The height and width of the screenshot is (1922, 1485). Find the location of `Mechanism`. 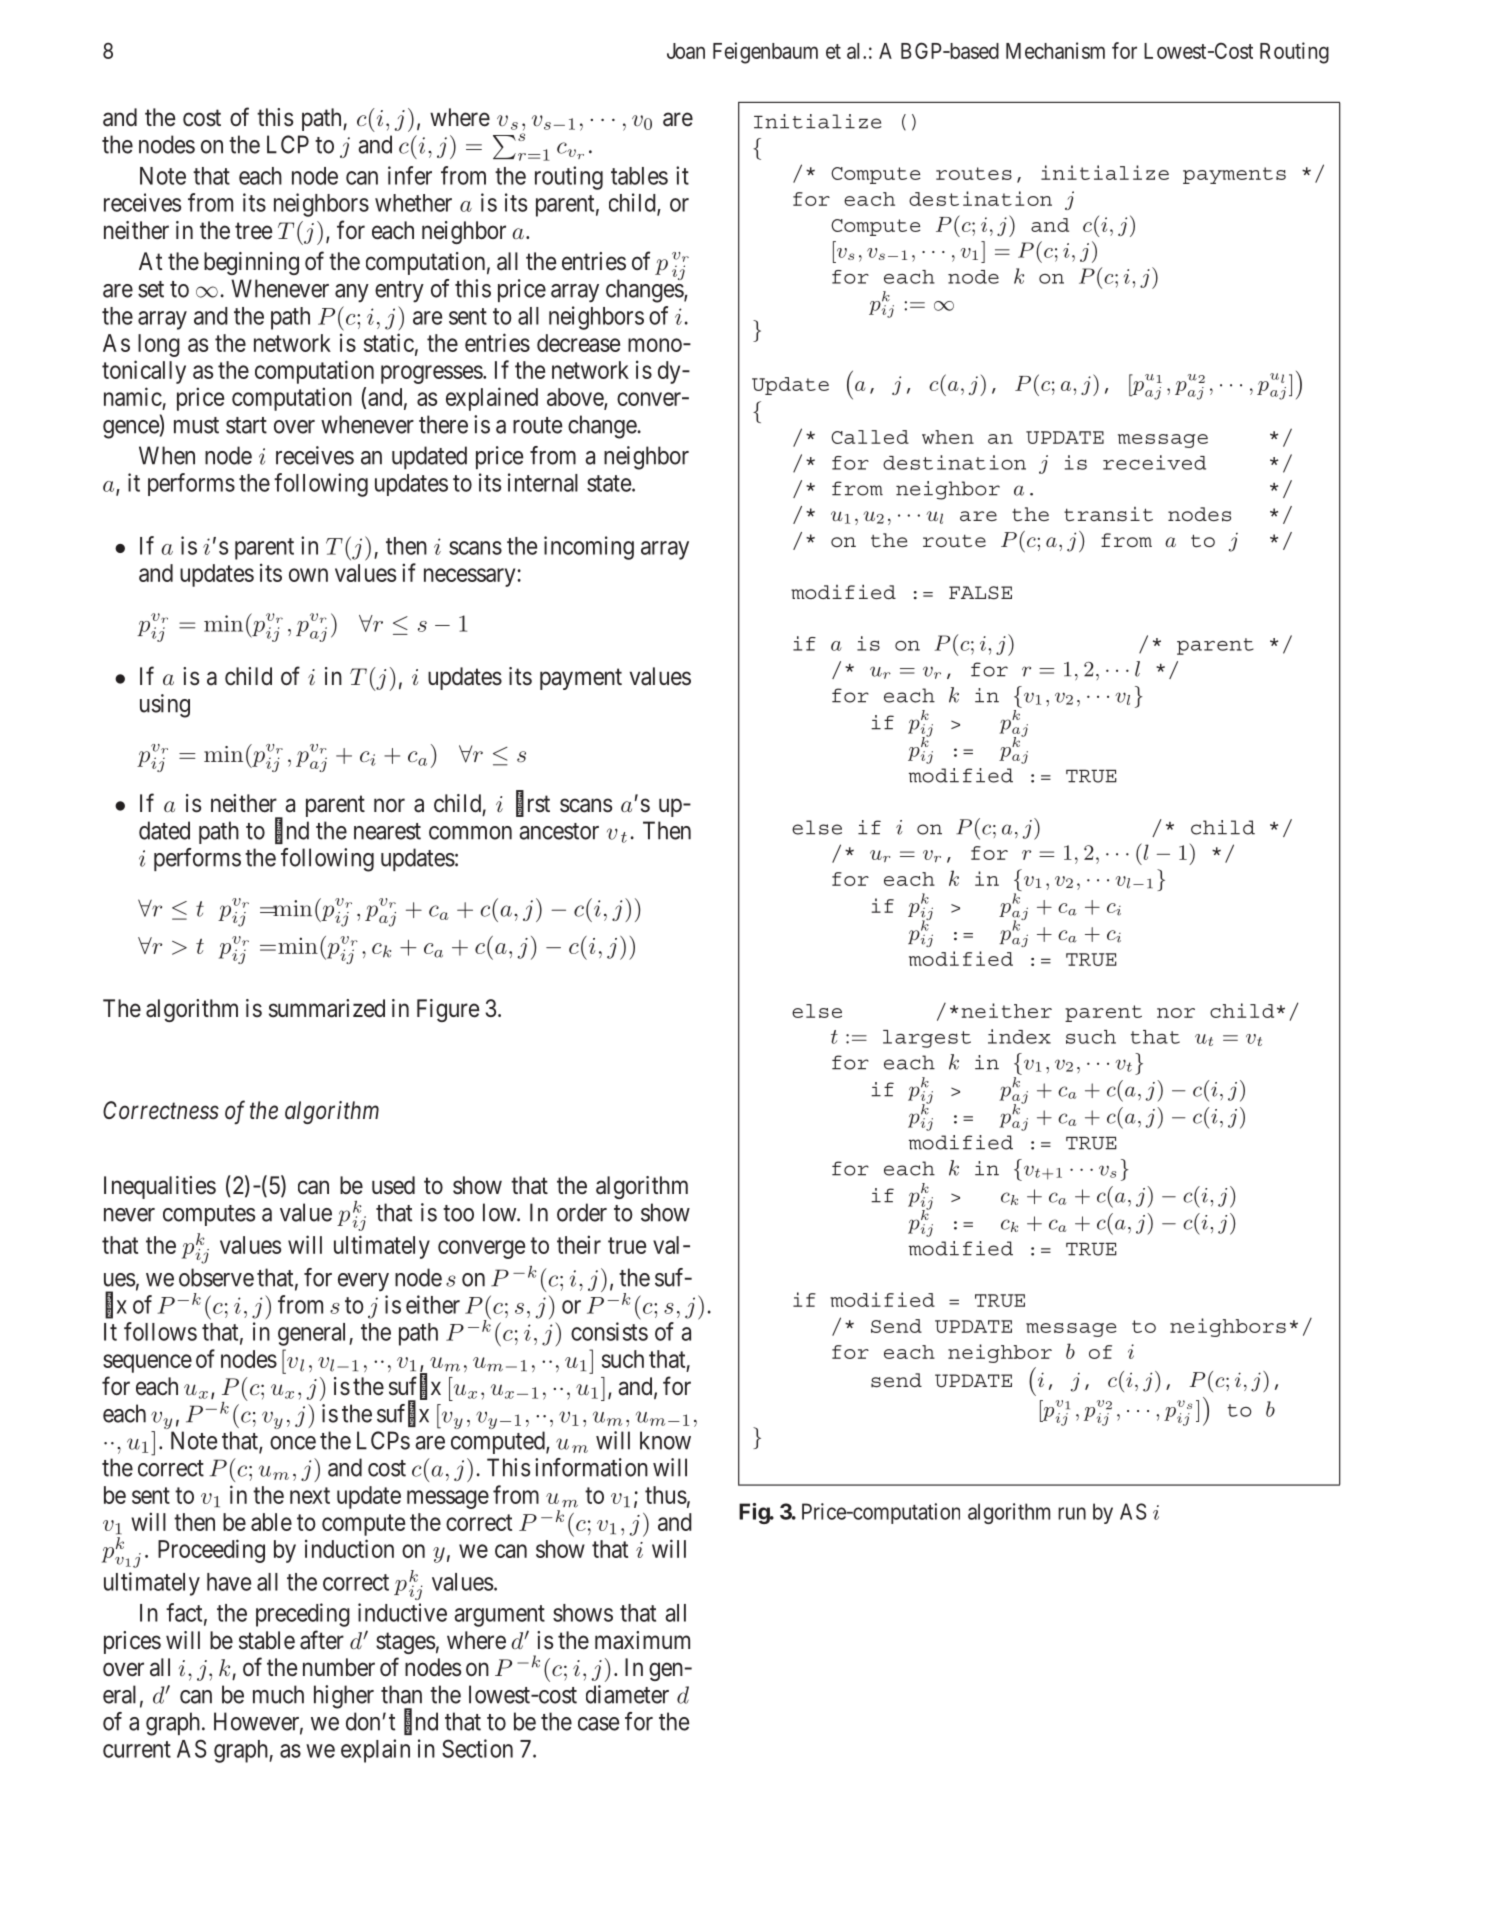

Mechanism is located at coordinates (1055, 50).
